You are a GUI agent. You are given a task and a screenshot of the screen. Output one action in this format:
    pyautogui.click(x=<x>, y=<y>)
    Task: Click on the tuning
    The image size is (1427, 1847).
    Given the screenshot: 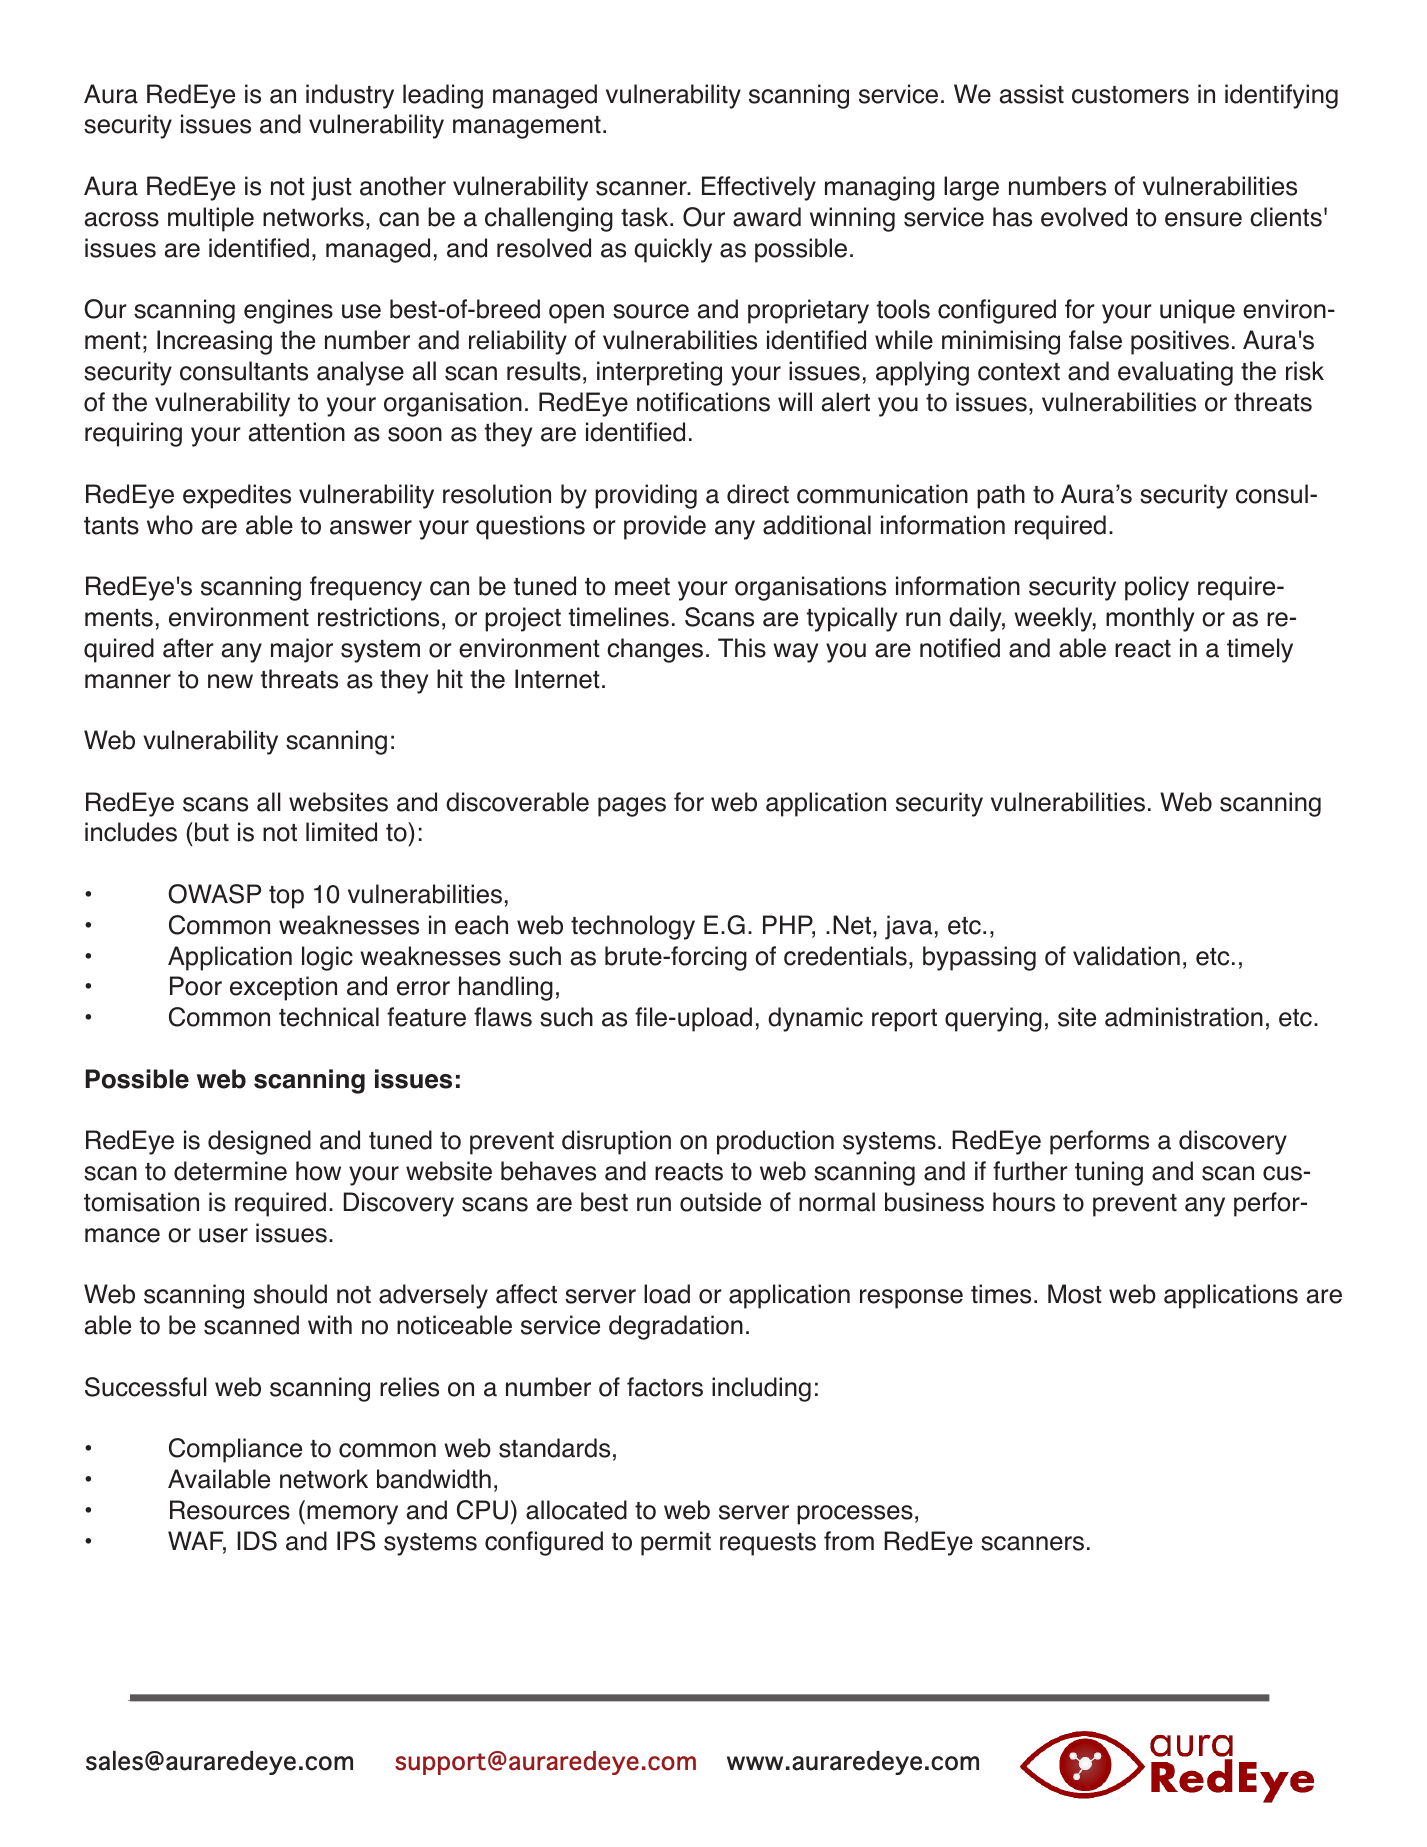 What is the action you would take?
    pyautogui.click(x=1109, y=1173)
